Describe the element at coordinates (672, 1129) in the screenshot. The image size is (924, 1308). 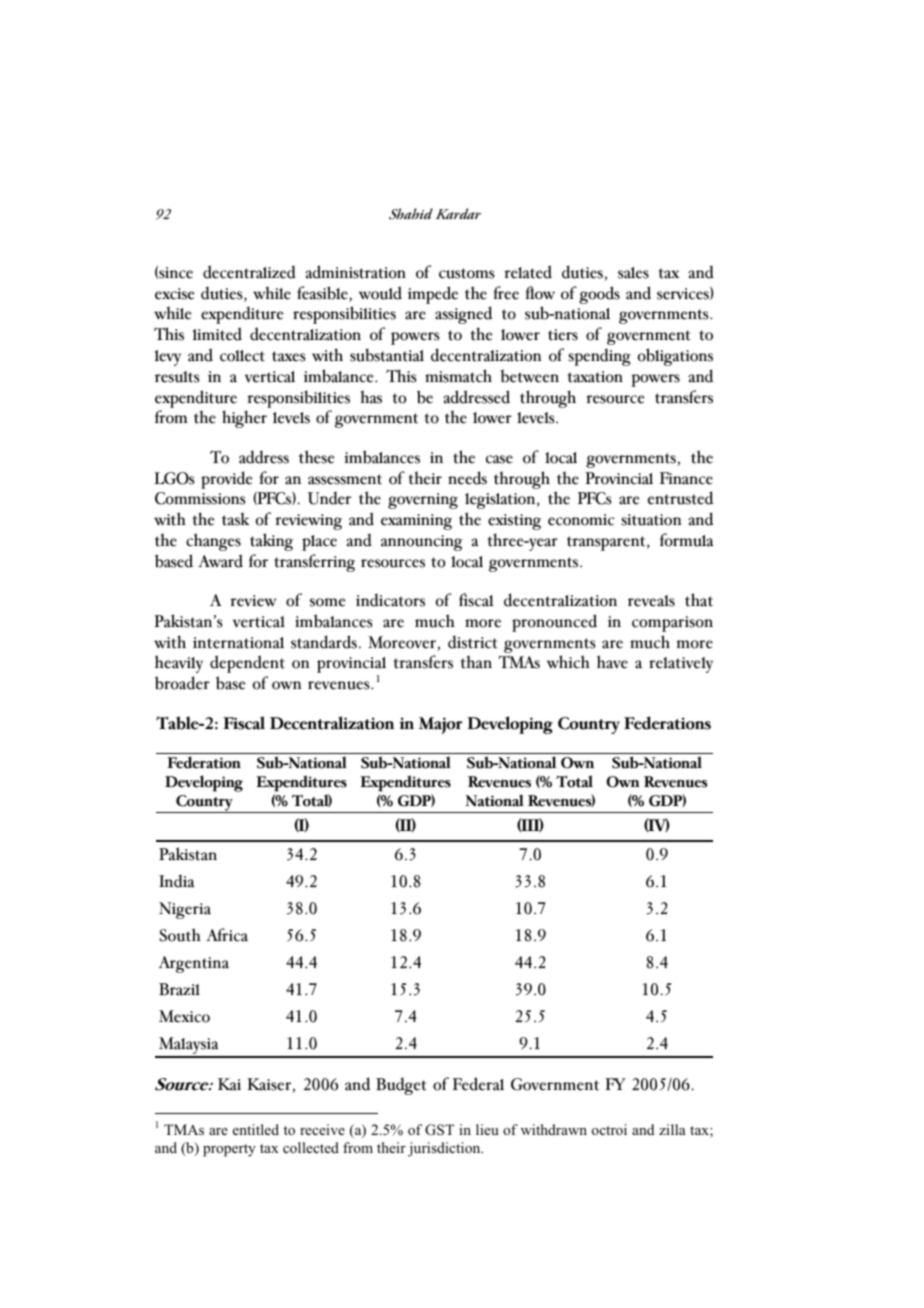
I see `zilla` at that location.
